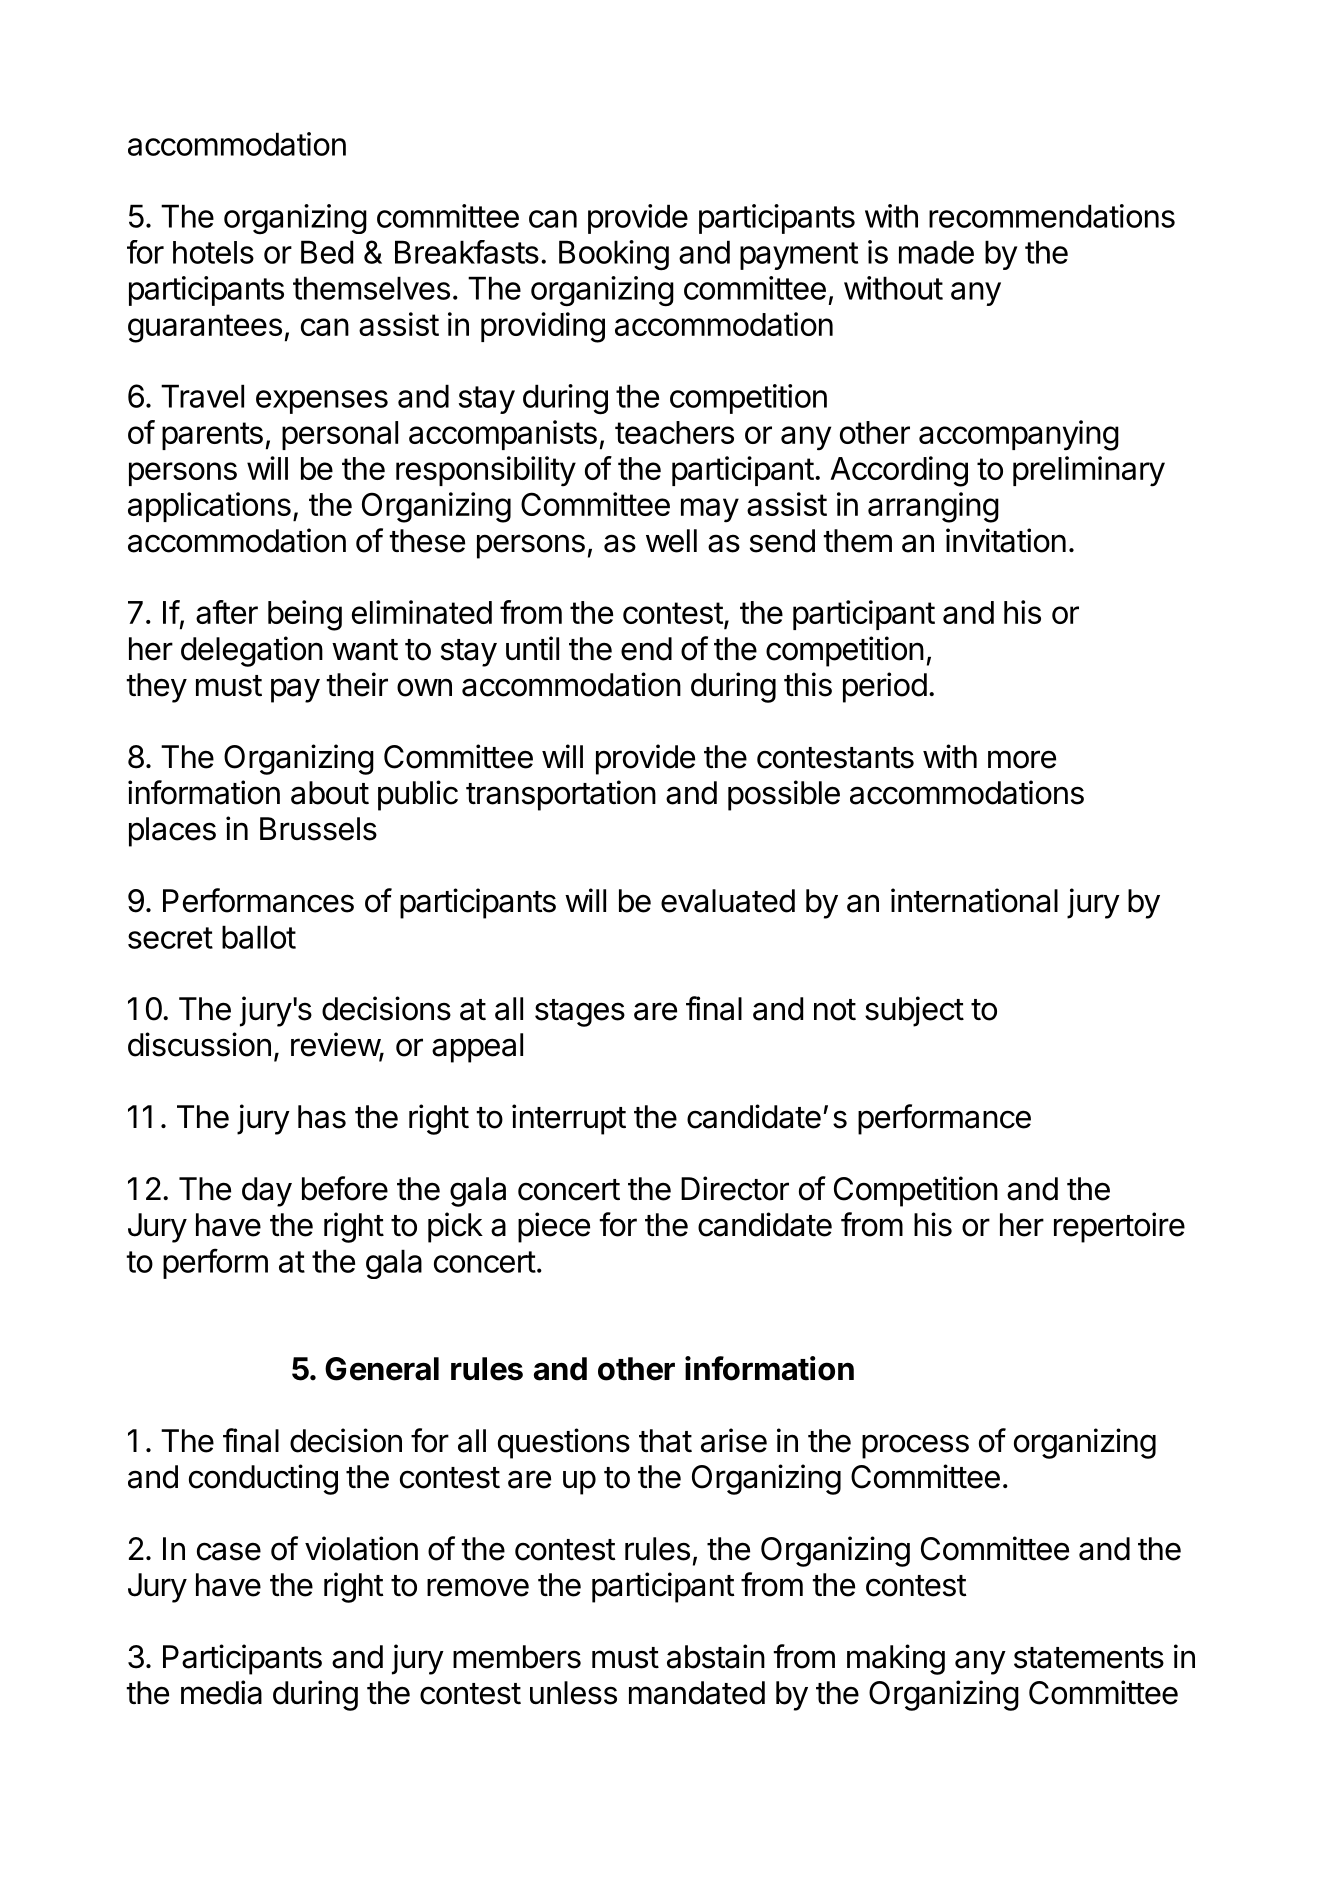 Image resolution: width=1328 pixels, height=1879 pixels. Describe the element at coordinates (382, 1369) in the screenshot. I see `General` at that location.
